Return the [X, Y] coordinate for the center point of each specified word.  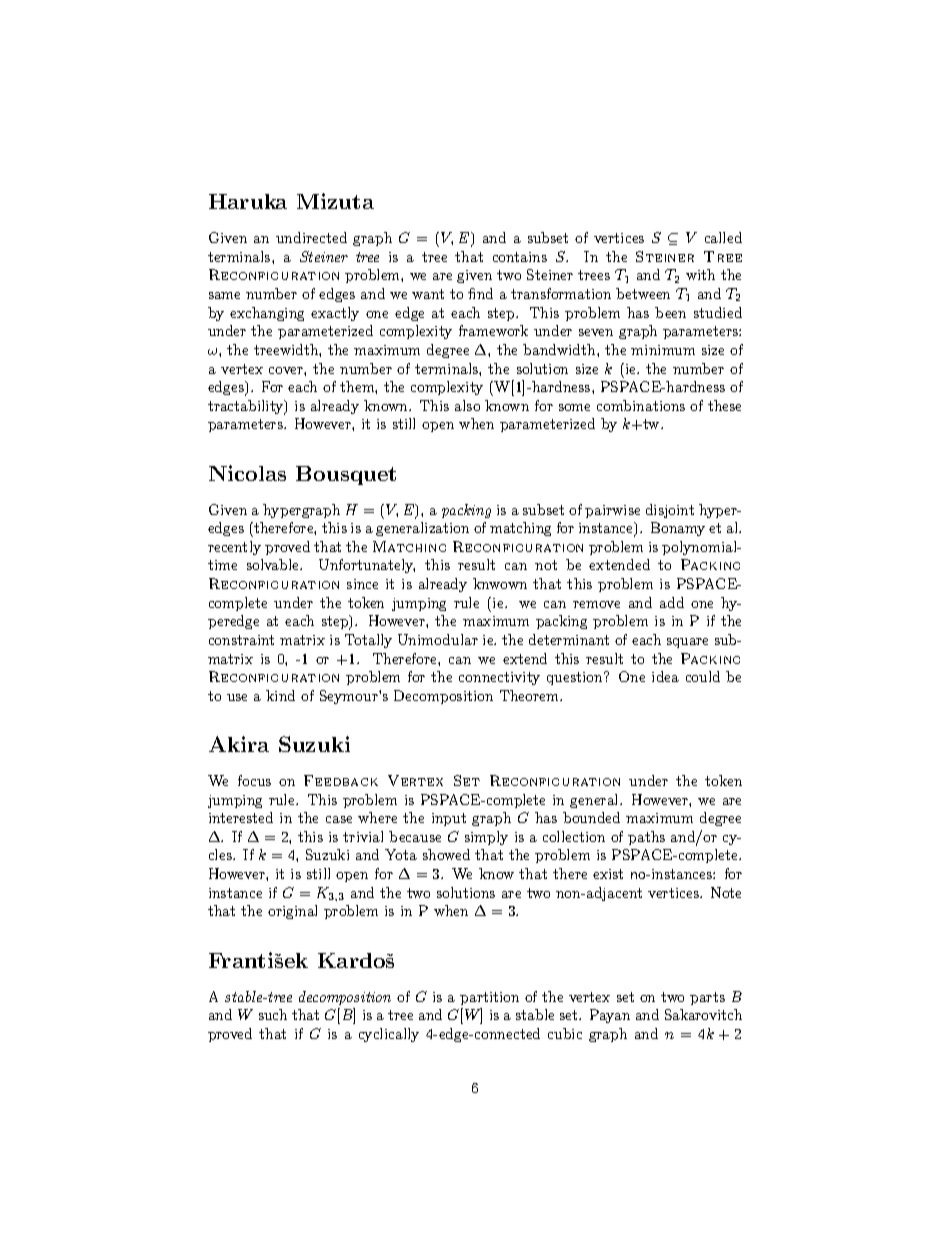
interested [241, 817]
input [449, 819]
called [723, 237]
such [273, 1014]
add [672, 602]
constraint [241, 640]
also [467, 405]
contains [520, 257]
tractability [247, 407]
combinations [641, 405]
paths [646, 838]
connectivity [499, 678]
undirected [311, 237]
